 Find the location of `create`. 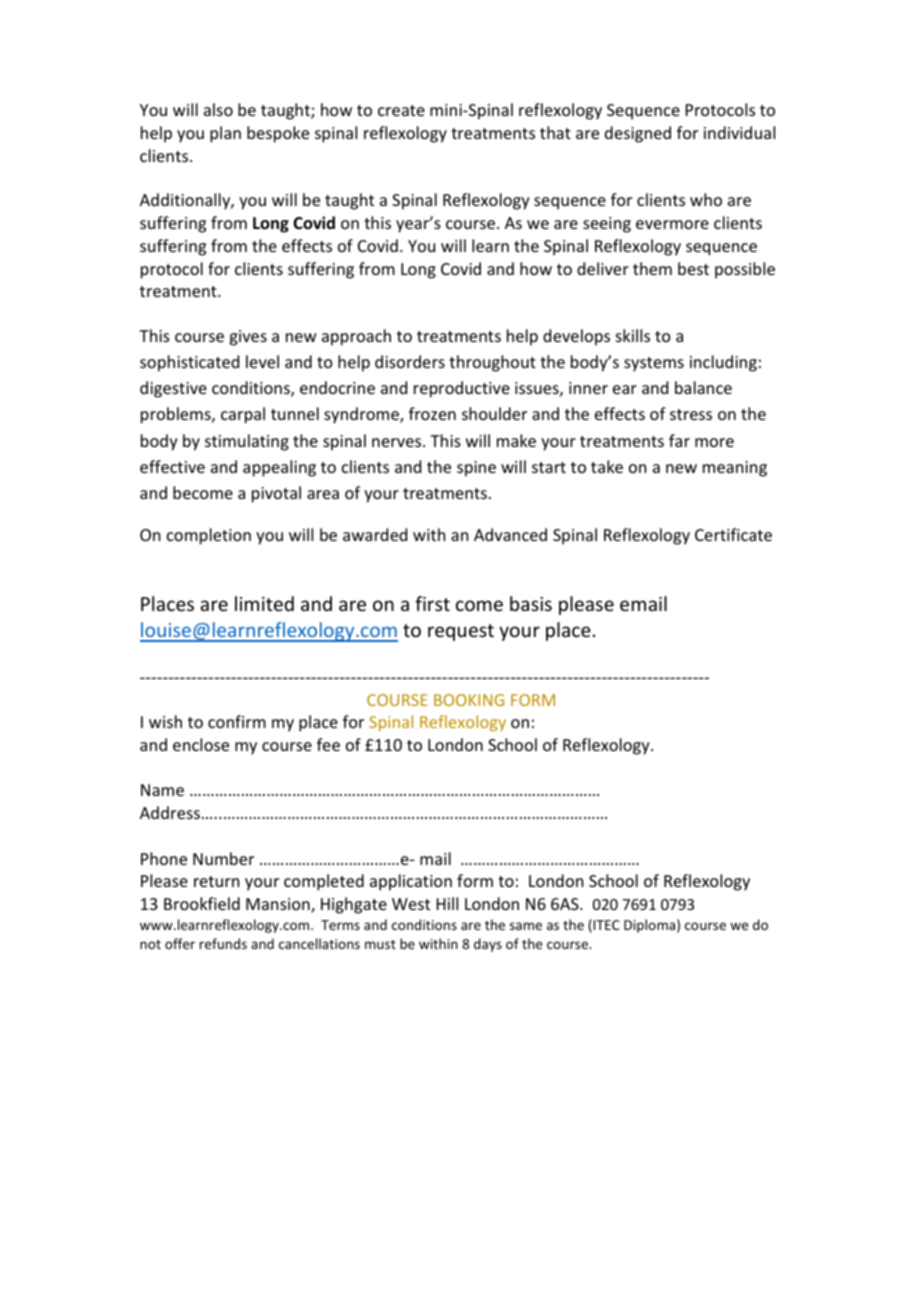

create is located at coordinates (401, 110).
